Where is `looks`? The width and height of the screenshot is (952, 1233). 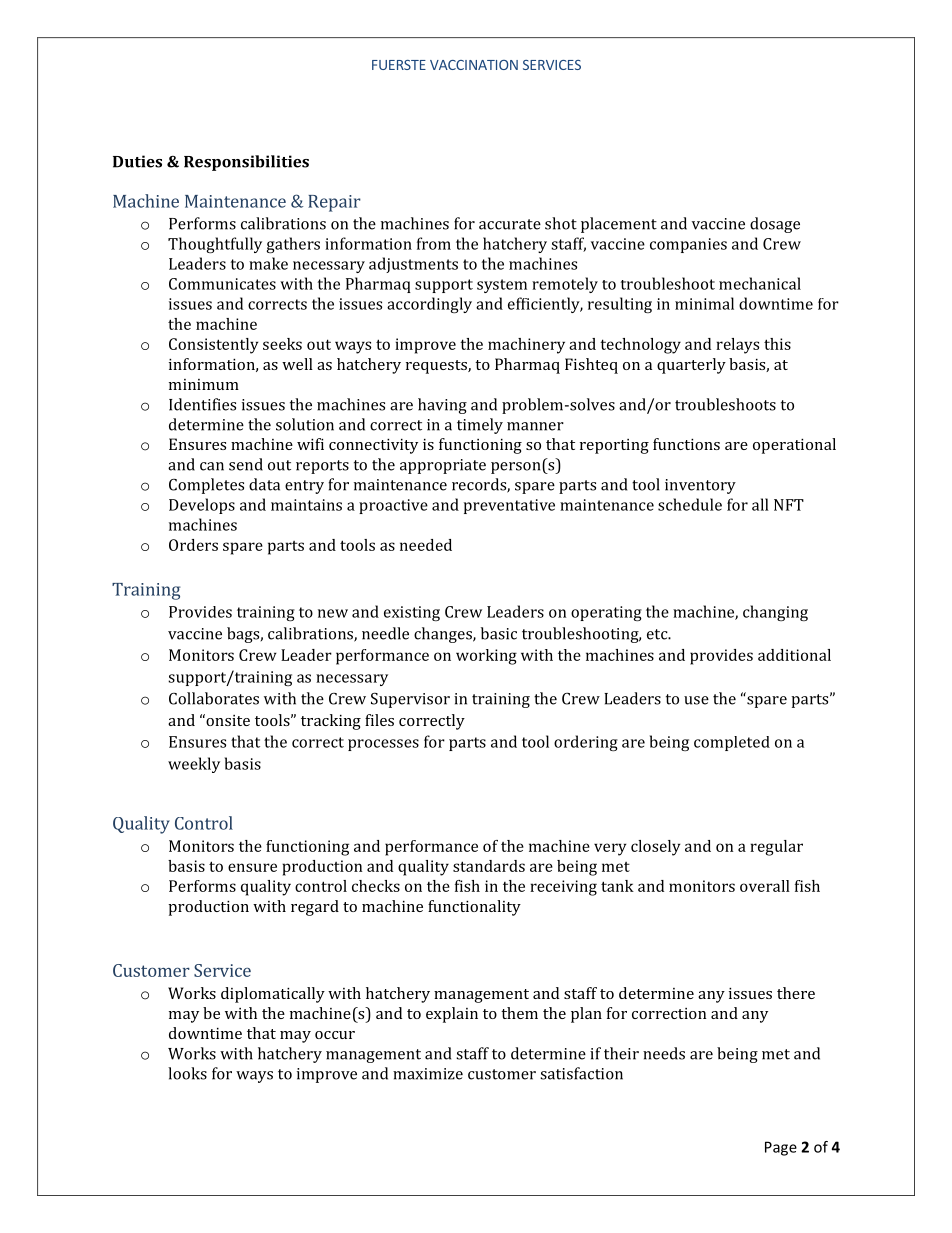
looks is located at coordinates (187, 1073).
